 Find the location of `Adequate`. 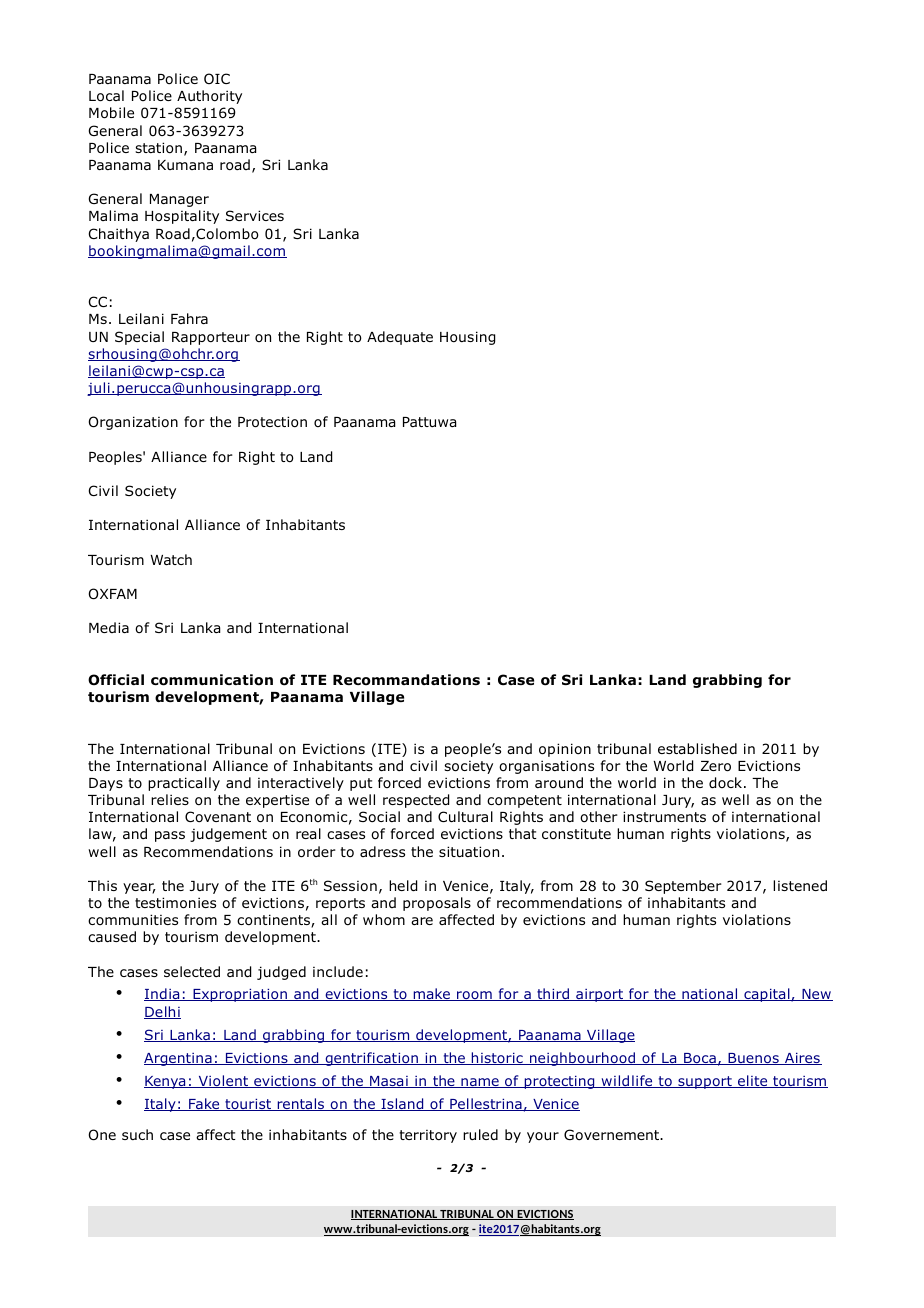

Adequate is located at coordinates (400, 338).
